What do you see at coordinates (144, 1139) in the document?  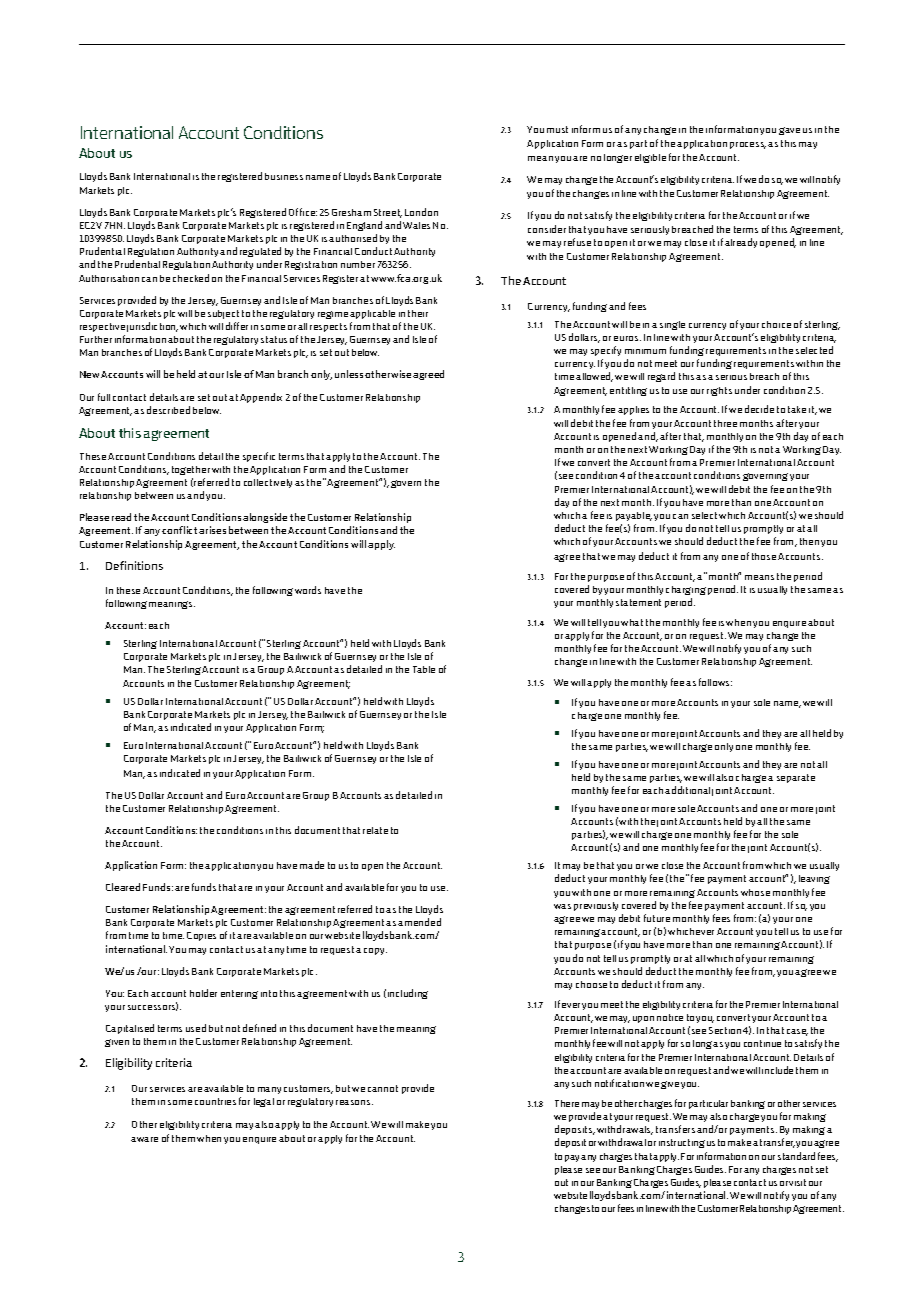 I see `aware` at bounding box center [144, 1139].
